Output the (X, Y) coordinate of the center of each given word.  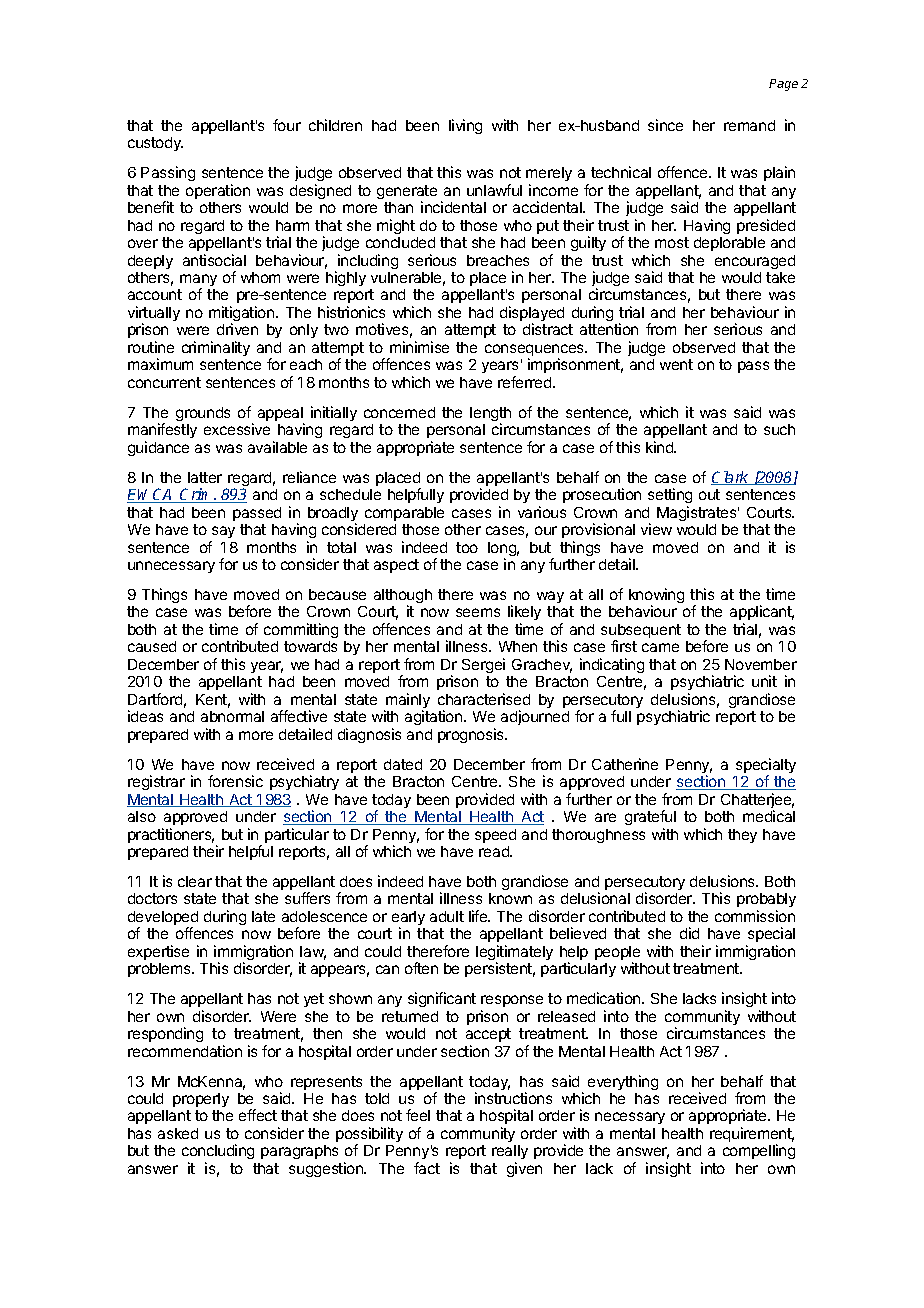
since (665, 125)
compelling (759, 1151)
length (490, 415)
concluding (218, 1153)
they (742, 836)
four (287, 125)
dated (403, 764)
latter (205, 477)
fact (427, 1168)
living (465, 126)
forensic (235, 781)
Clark (731, 478)
